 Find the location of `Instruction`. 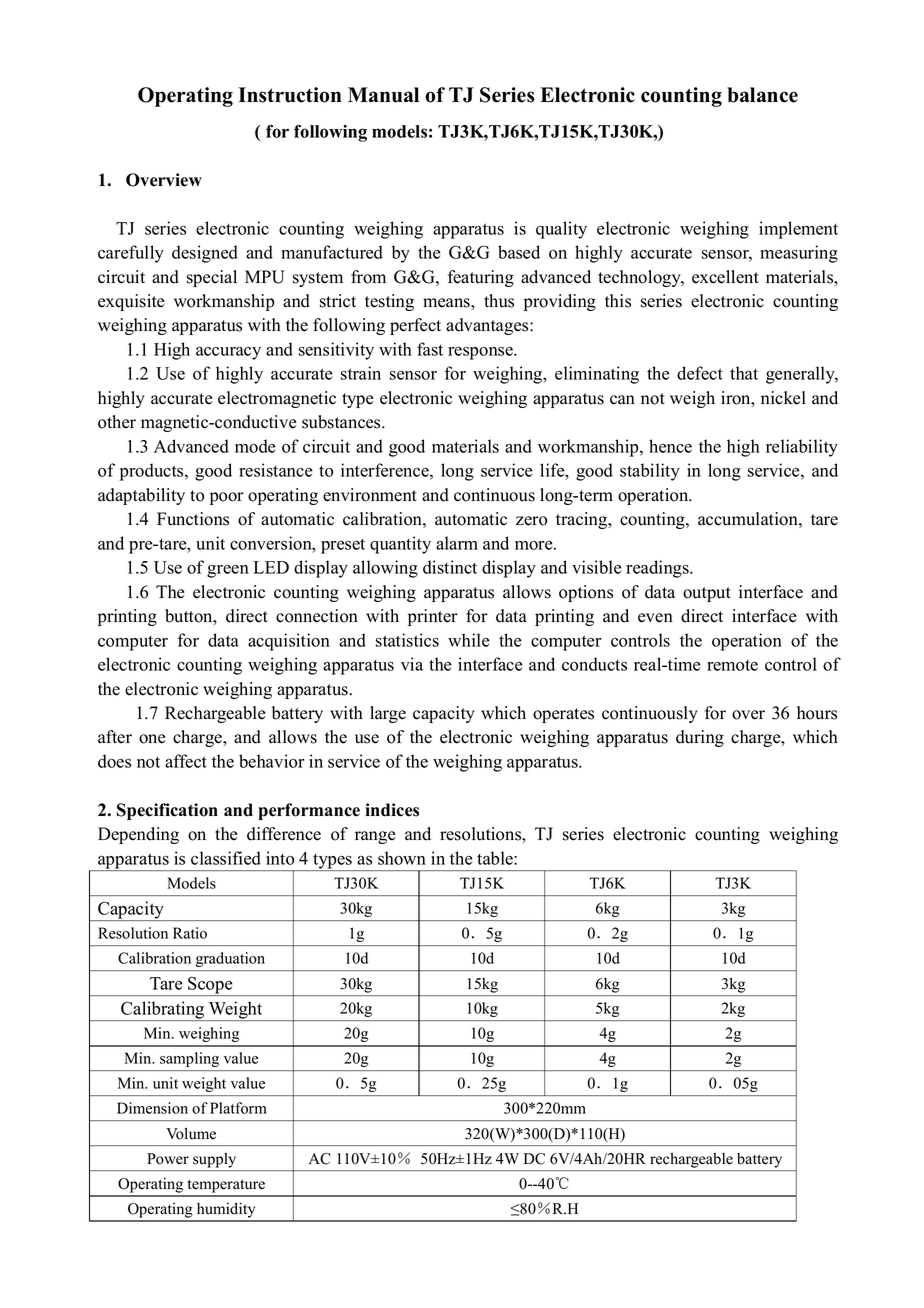

Instruction is located at coordinates (290, 95).
